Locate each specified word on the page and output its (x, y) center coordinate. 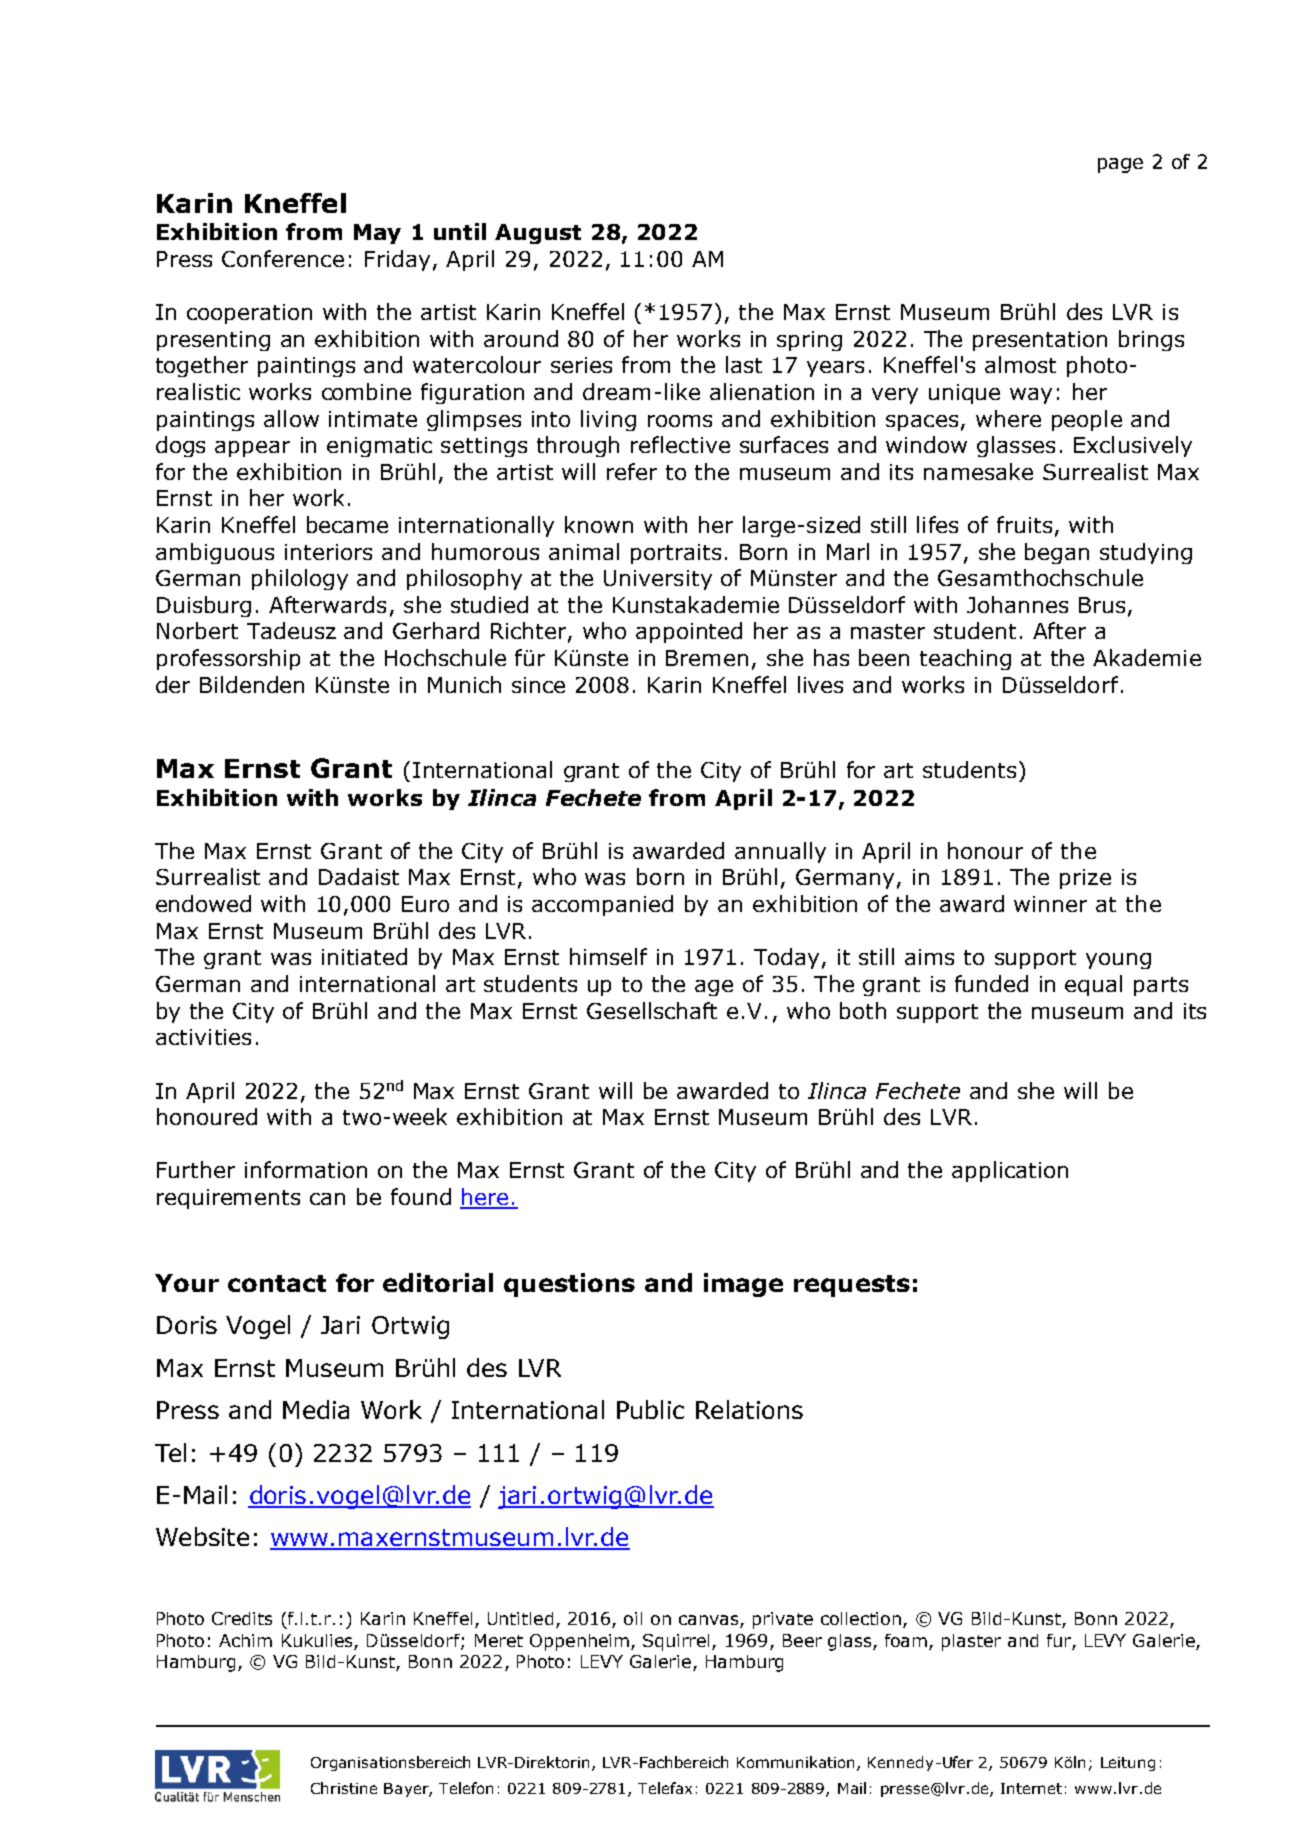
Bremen (707, 658)
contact (277, 1283)
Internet (1031, 1788)
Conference (283, 258)
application (1010, 1171)
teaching (965, 659)
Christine (344, 1788)
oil (633, 1618)
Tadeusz (291, 630)
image (743, 1285)
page (1120, 165)
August (538, 234)
